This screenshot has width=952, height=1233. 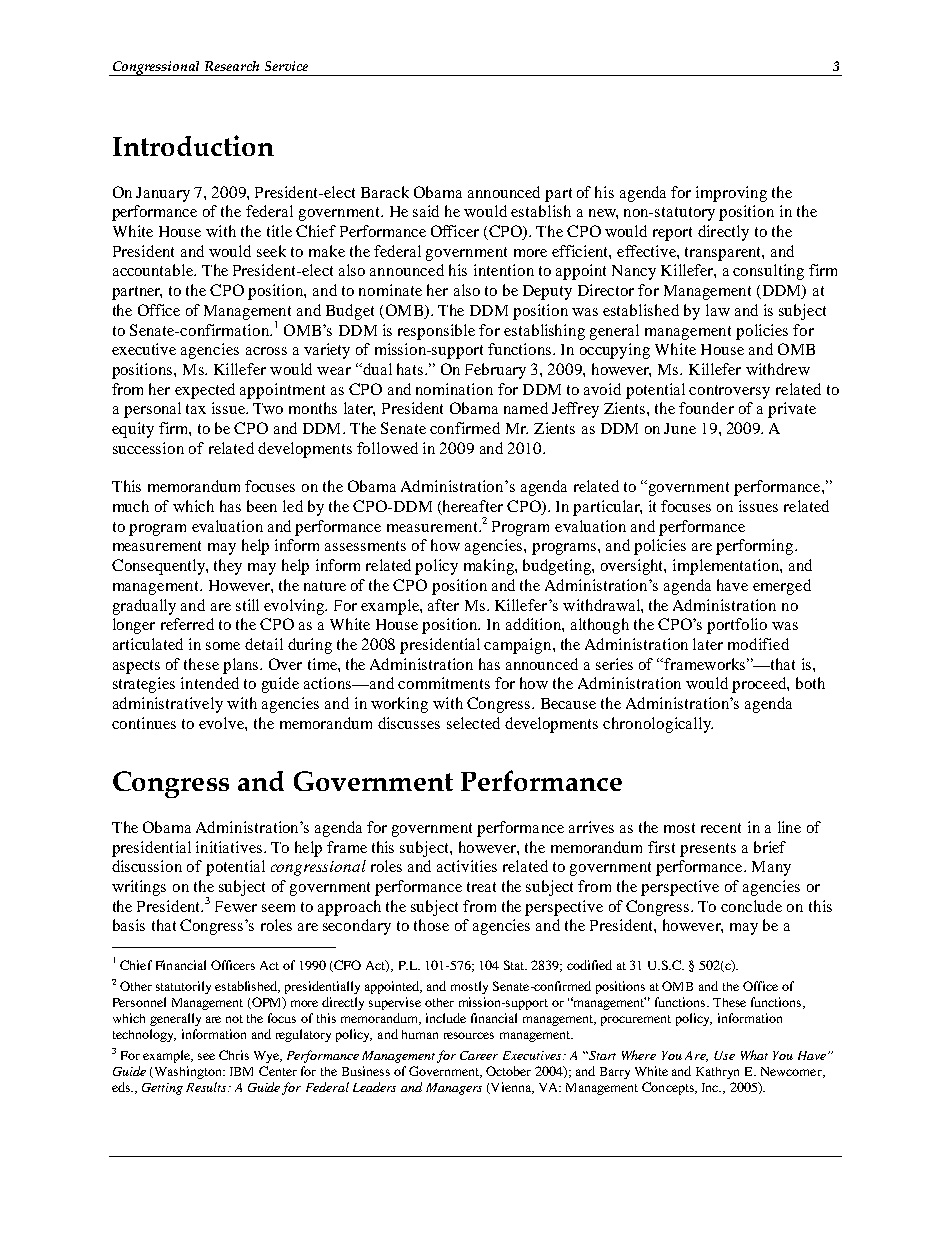 I want to click on activities, so click(x=467, y=866).
